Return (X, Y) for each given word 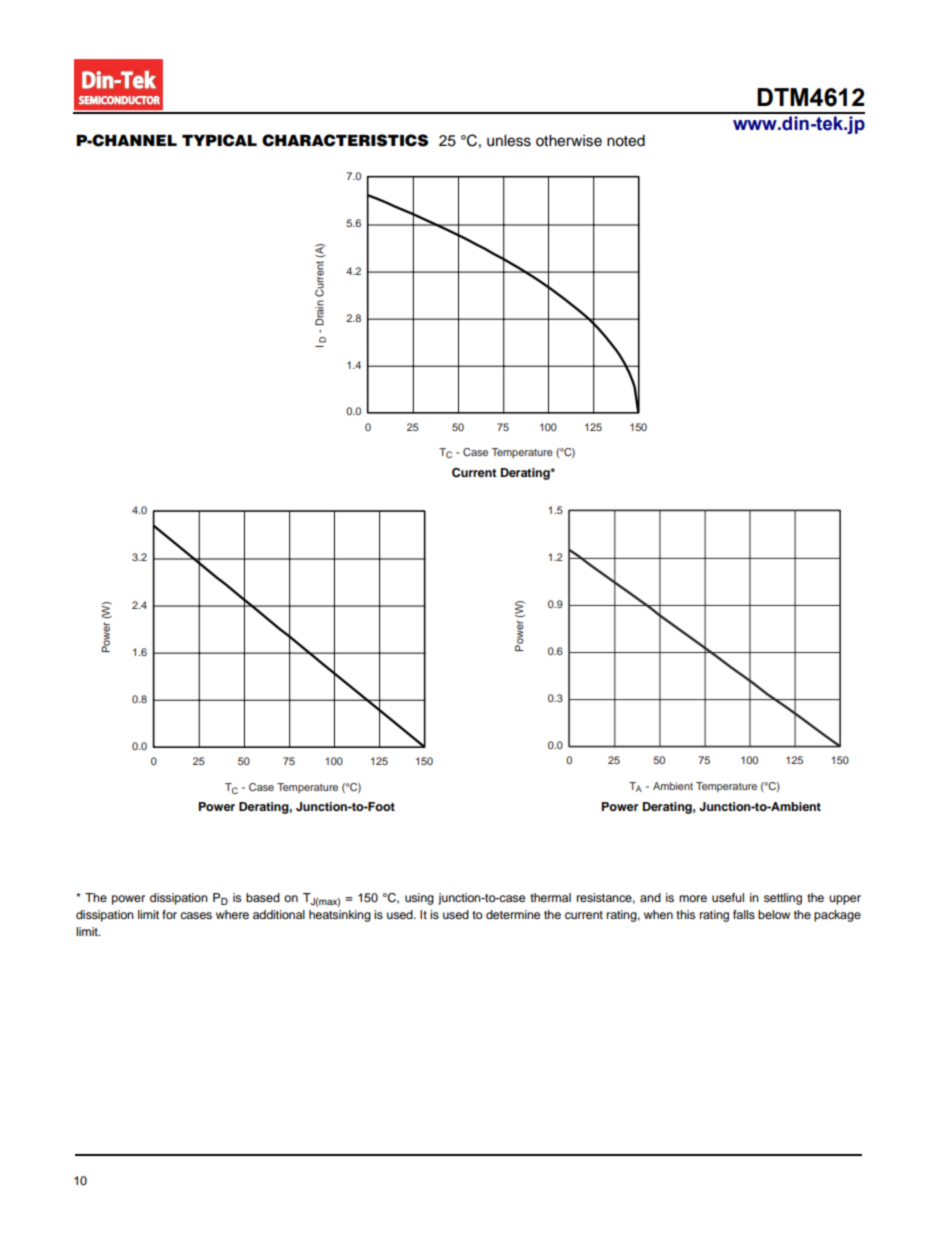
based (263, 897)
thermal (550, 897)
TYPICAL (219, 140)
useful (728, 897)
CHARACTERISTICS (345, 140)
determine (513, 914)
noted (626, 141)
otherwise (569, 141)
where (232, 914)
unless (509, 141)
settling (783, 899)
